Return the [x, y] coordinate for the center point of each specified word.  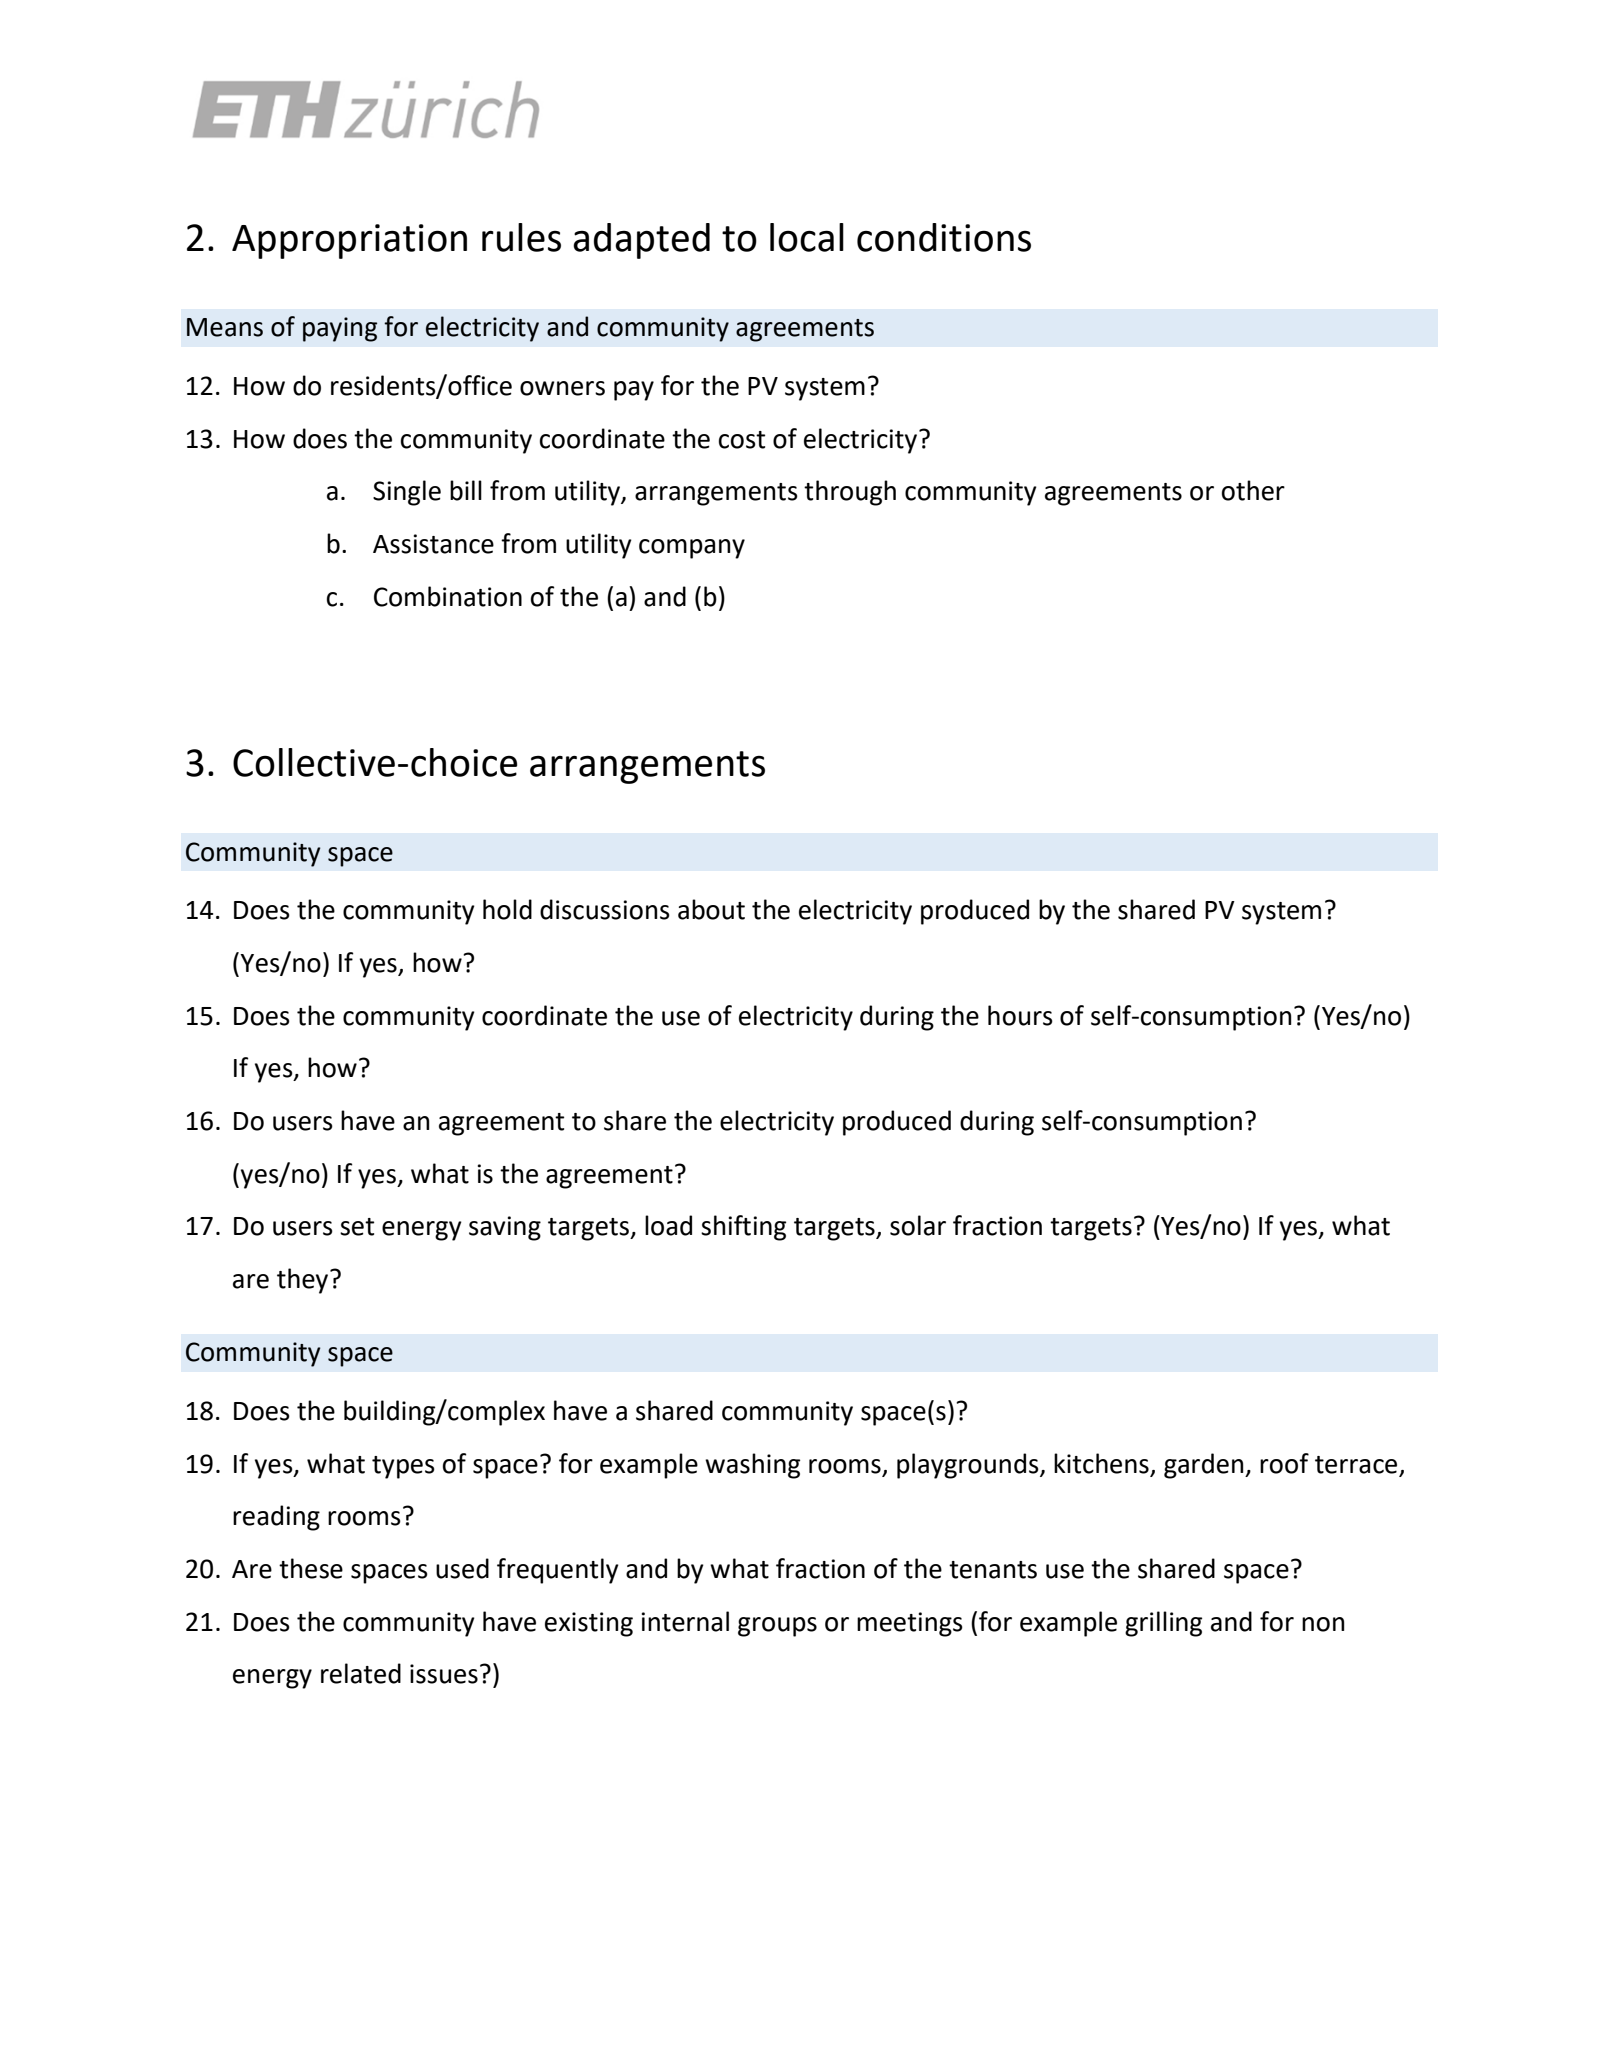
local [807, 237]
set [357, 1227]
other [1253, 490]
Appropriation [349, 241]
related [361, 1673]
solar [918, 1225]
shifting [743, 1228]
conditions [944, 237]
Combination [448, 596]
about [711, 909]
